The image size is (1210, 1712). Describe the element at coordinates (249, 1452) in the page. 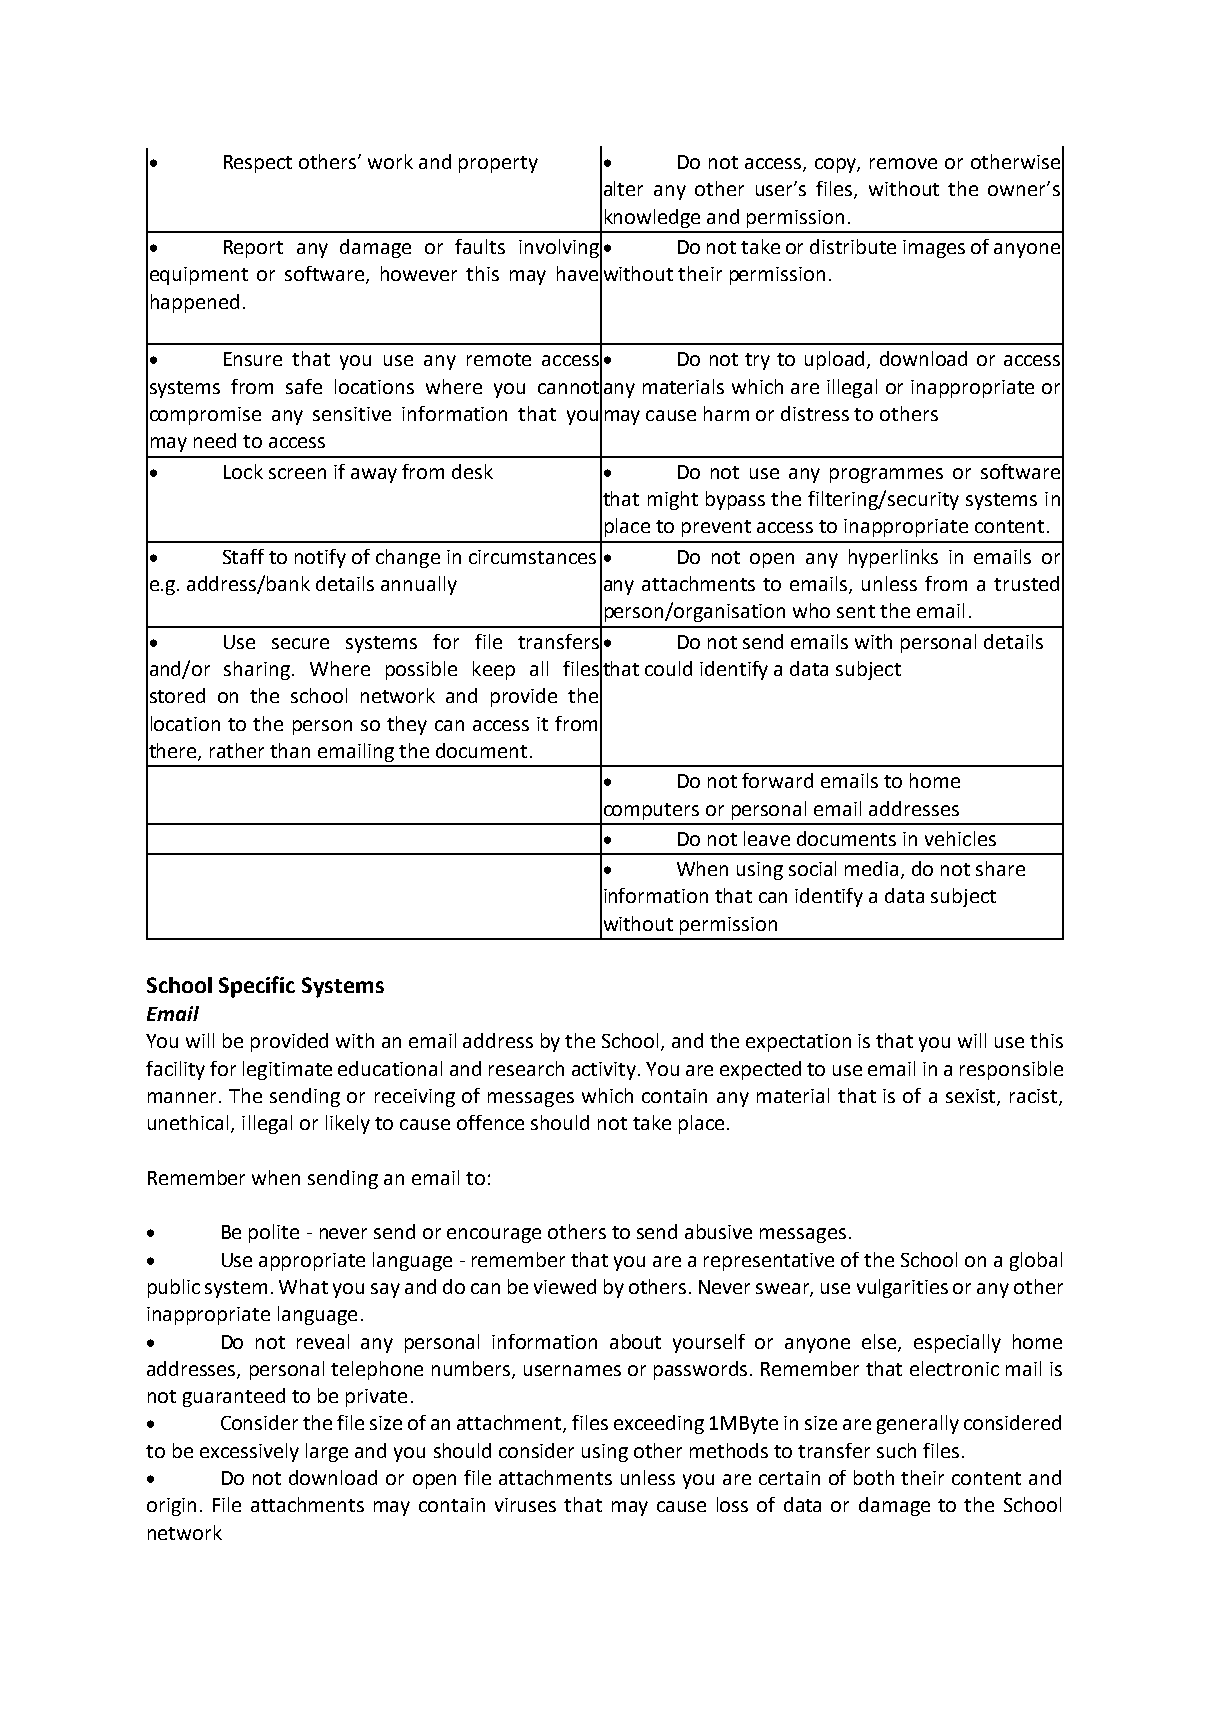

I see `excessively` at that location.
